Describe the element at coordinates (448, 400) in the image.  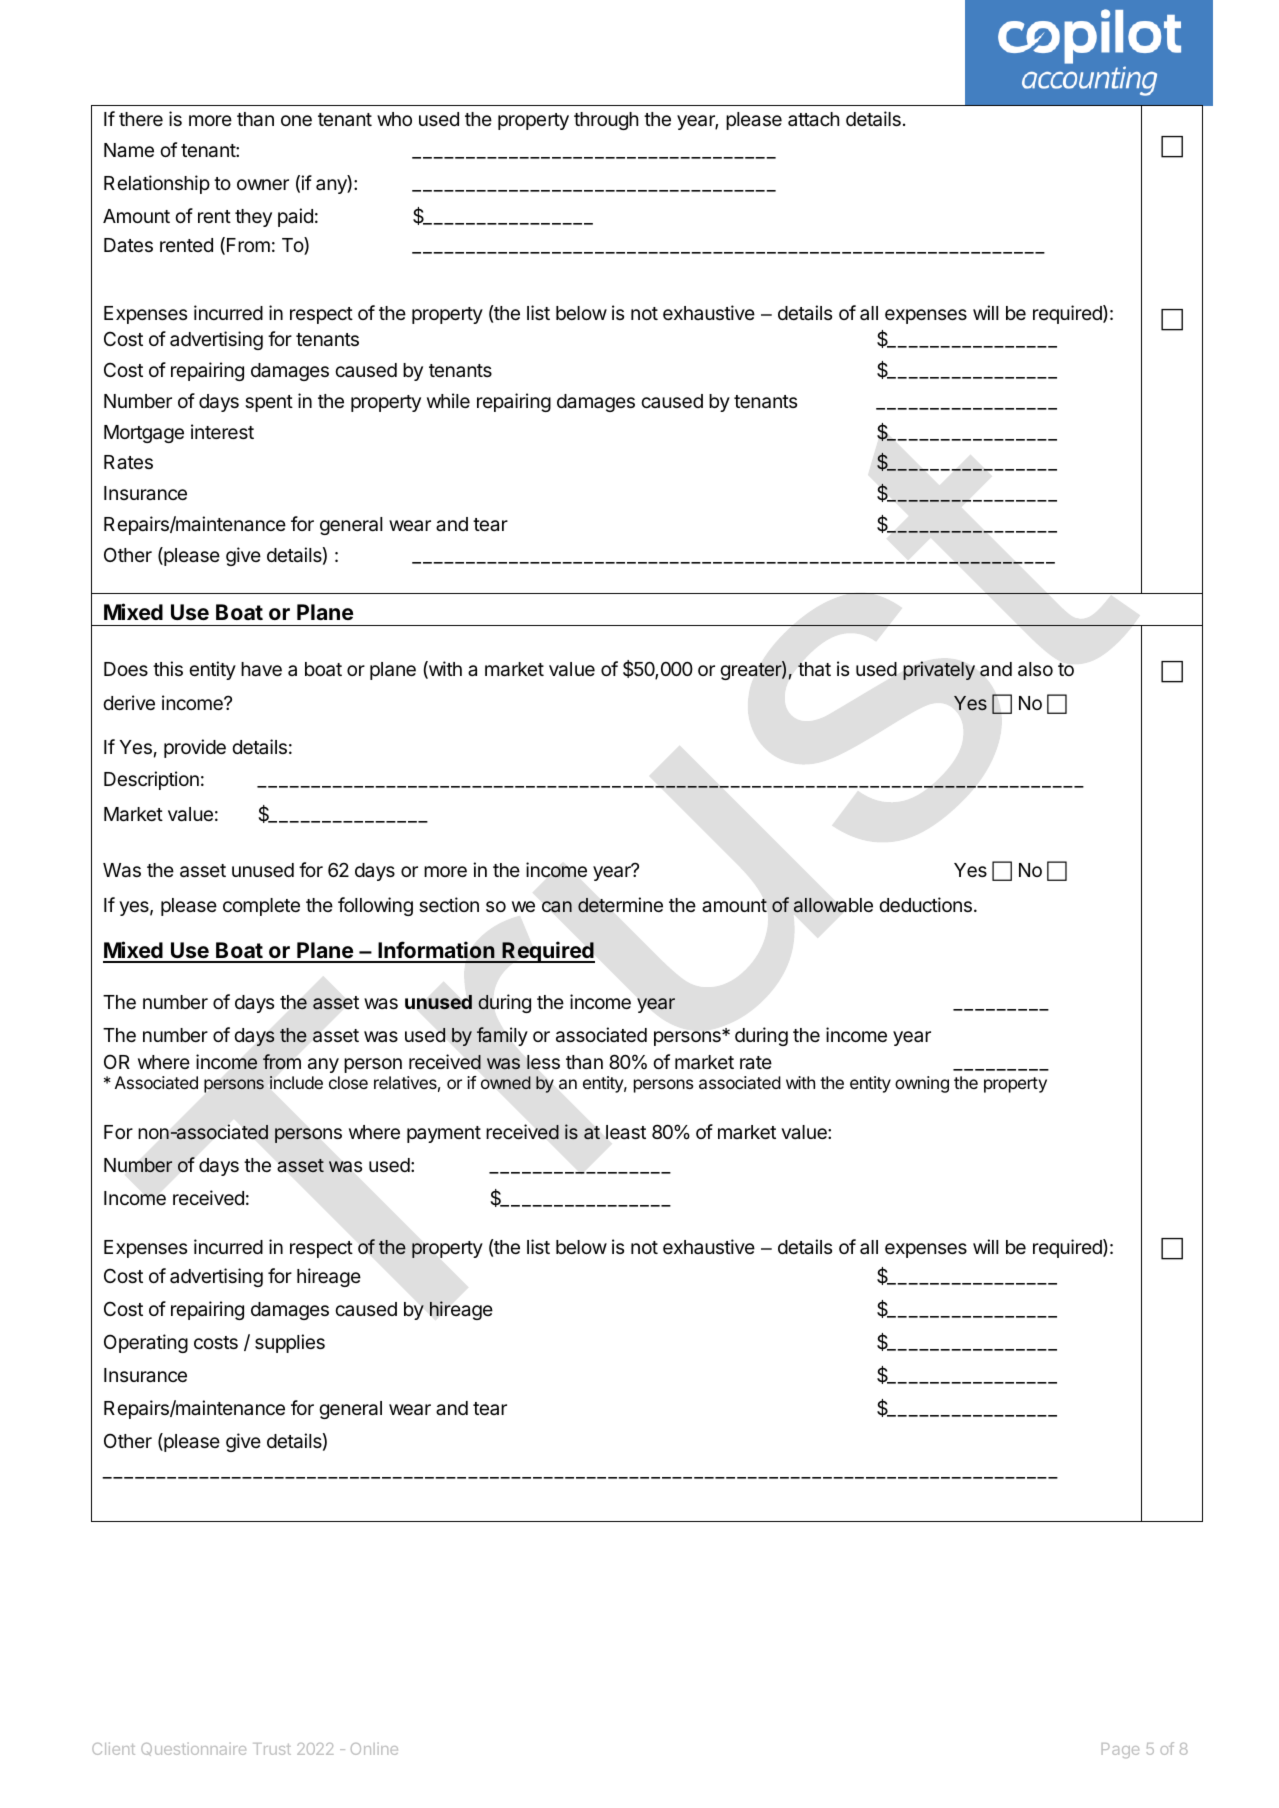
I see `while` at that location.
